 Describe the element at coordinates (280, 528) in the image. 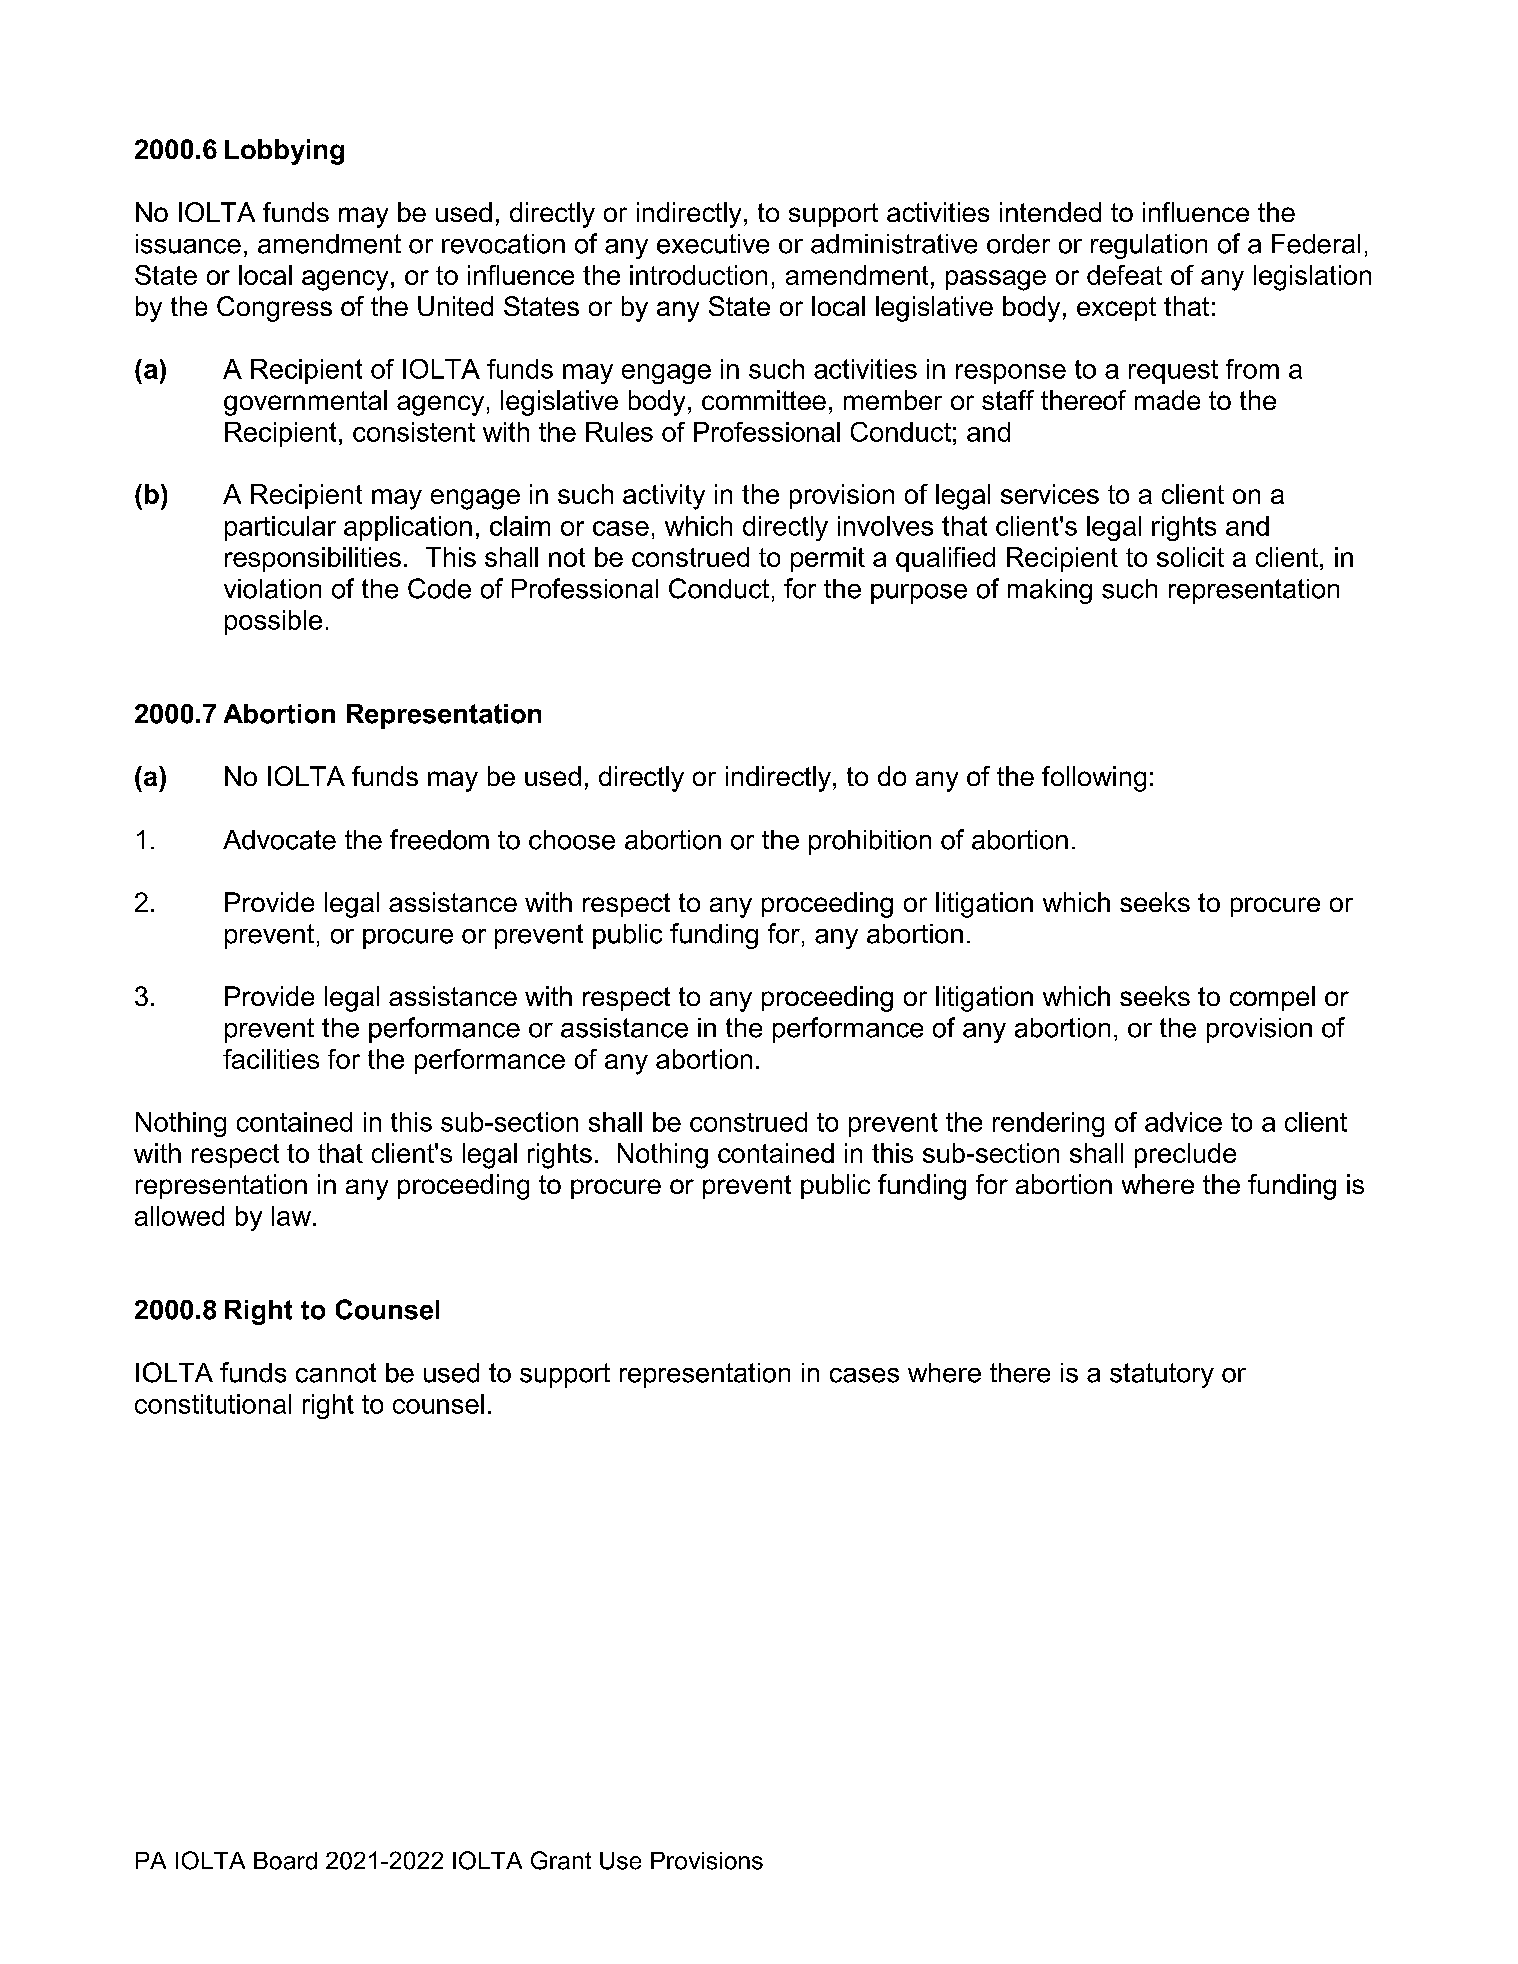

I see `particular` at that location.
